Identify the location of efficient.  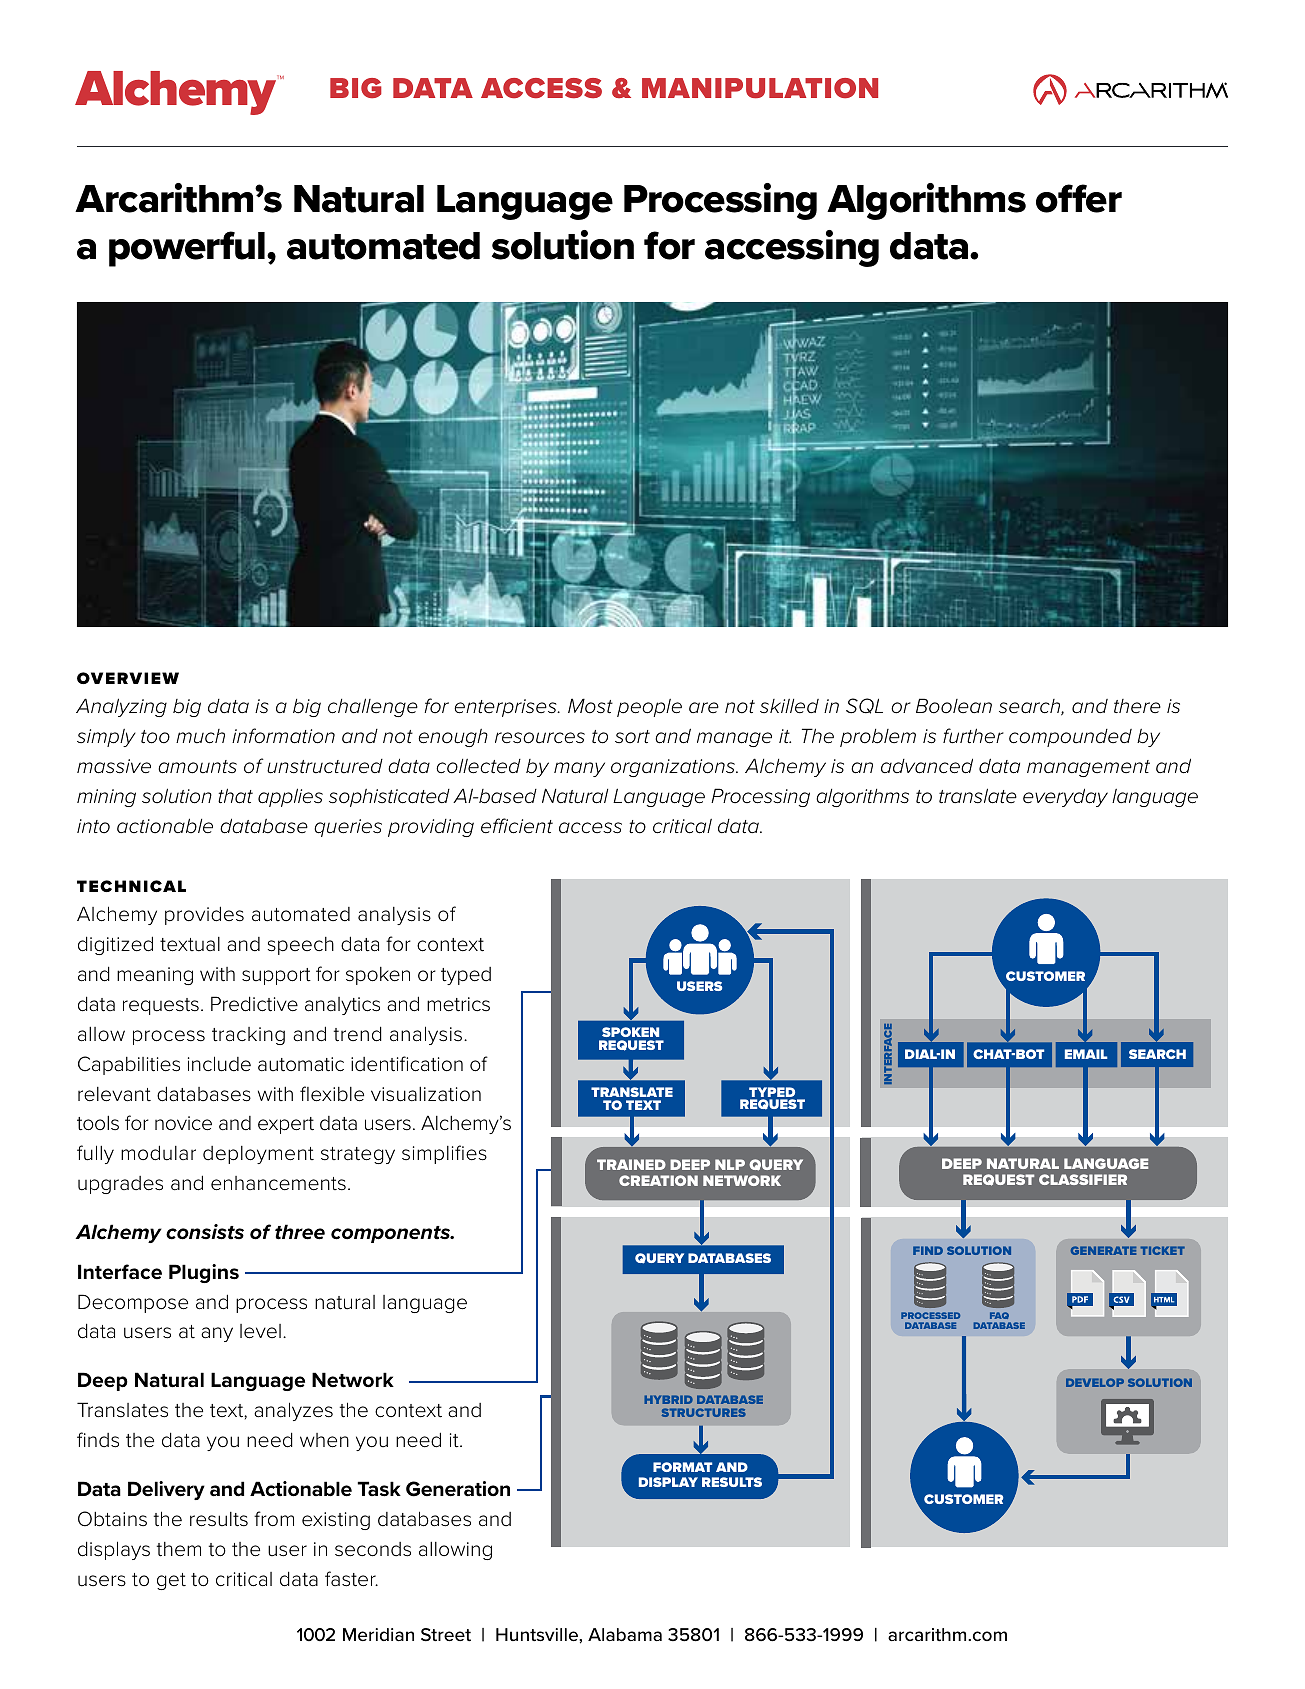
(517, 826).
